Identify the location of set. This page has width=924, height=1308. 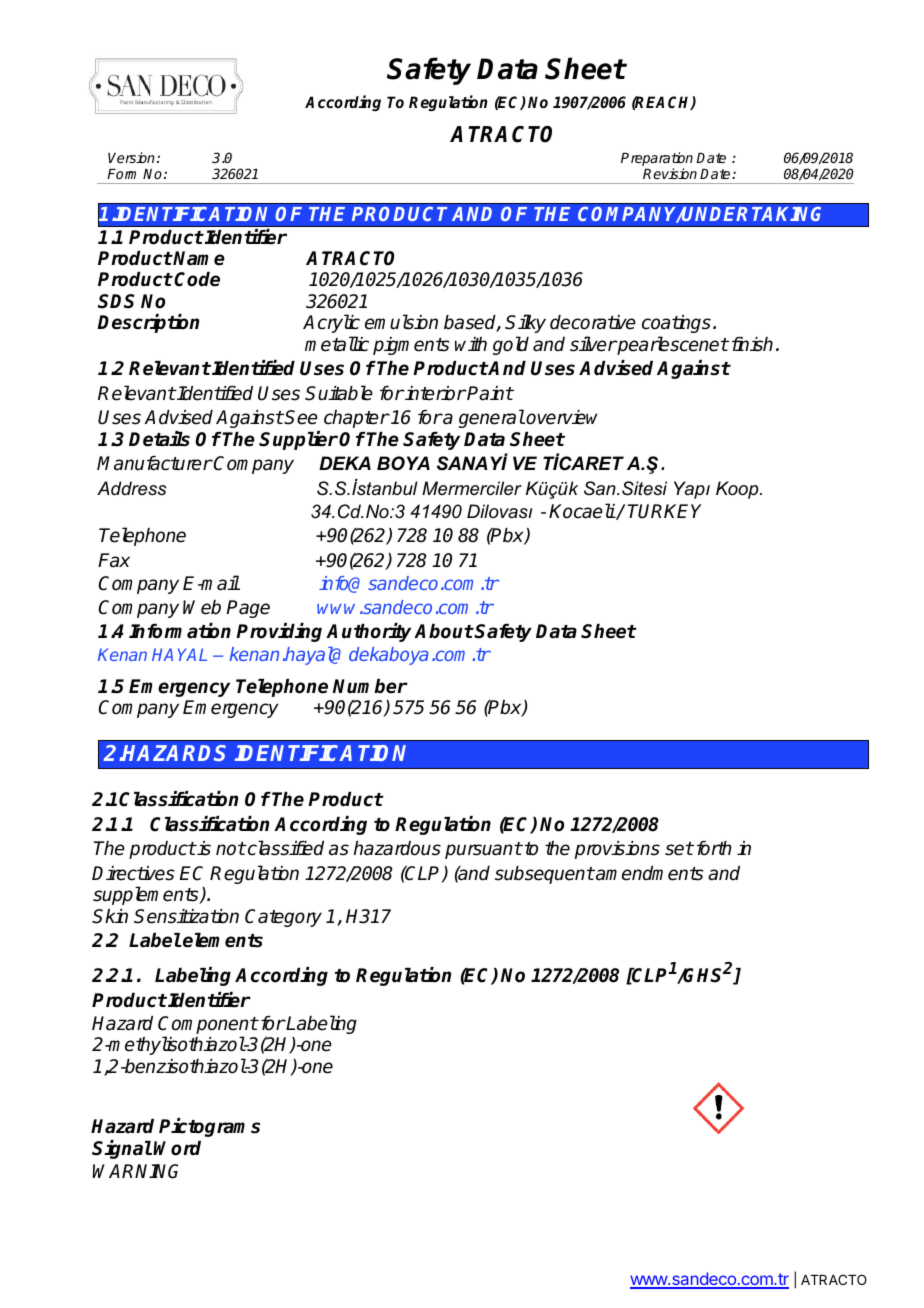
(679, 849).
